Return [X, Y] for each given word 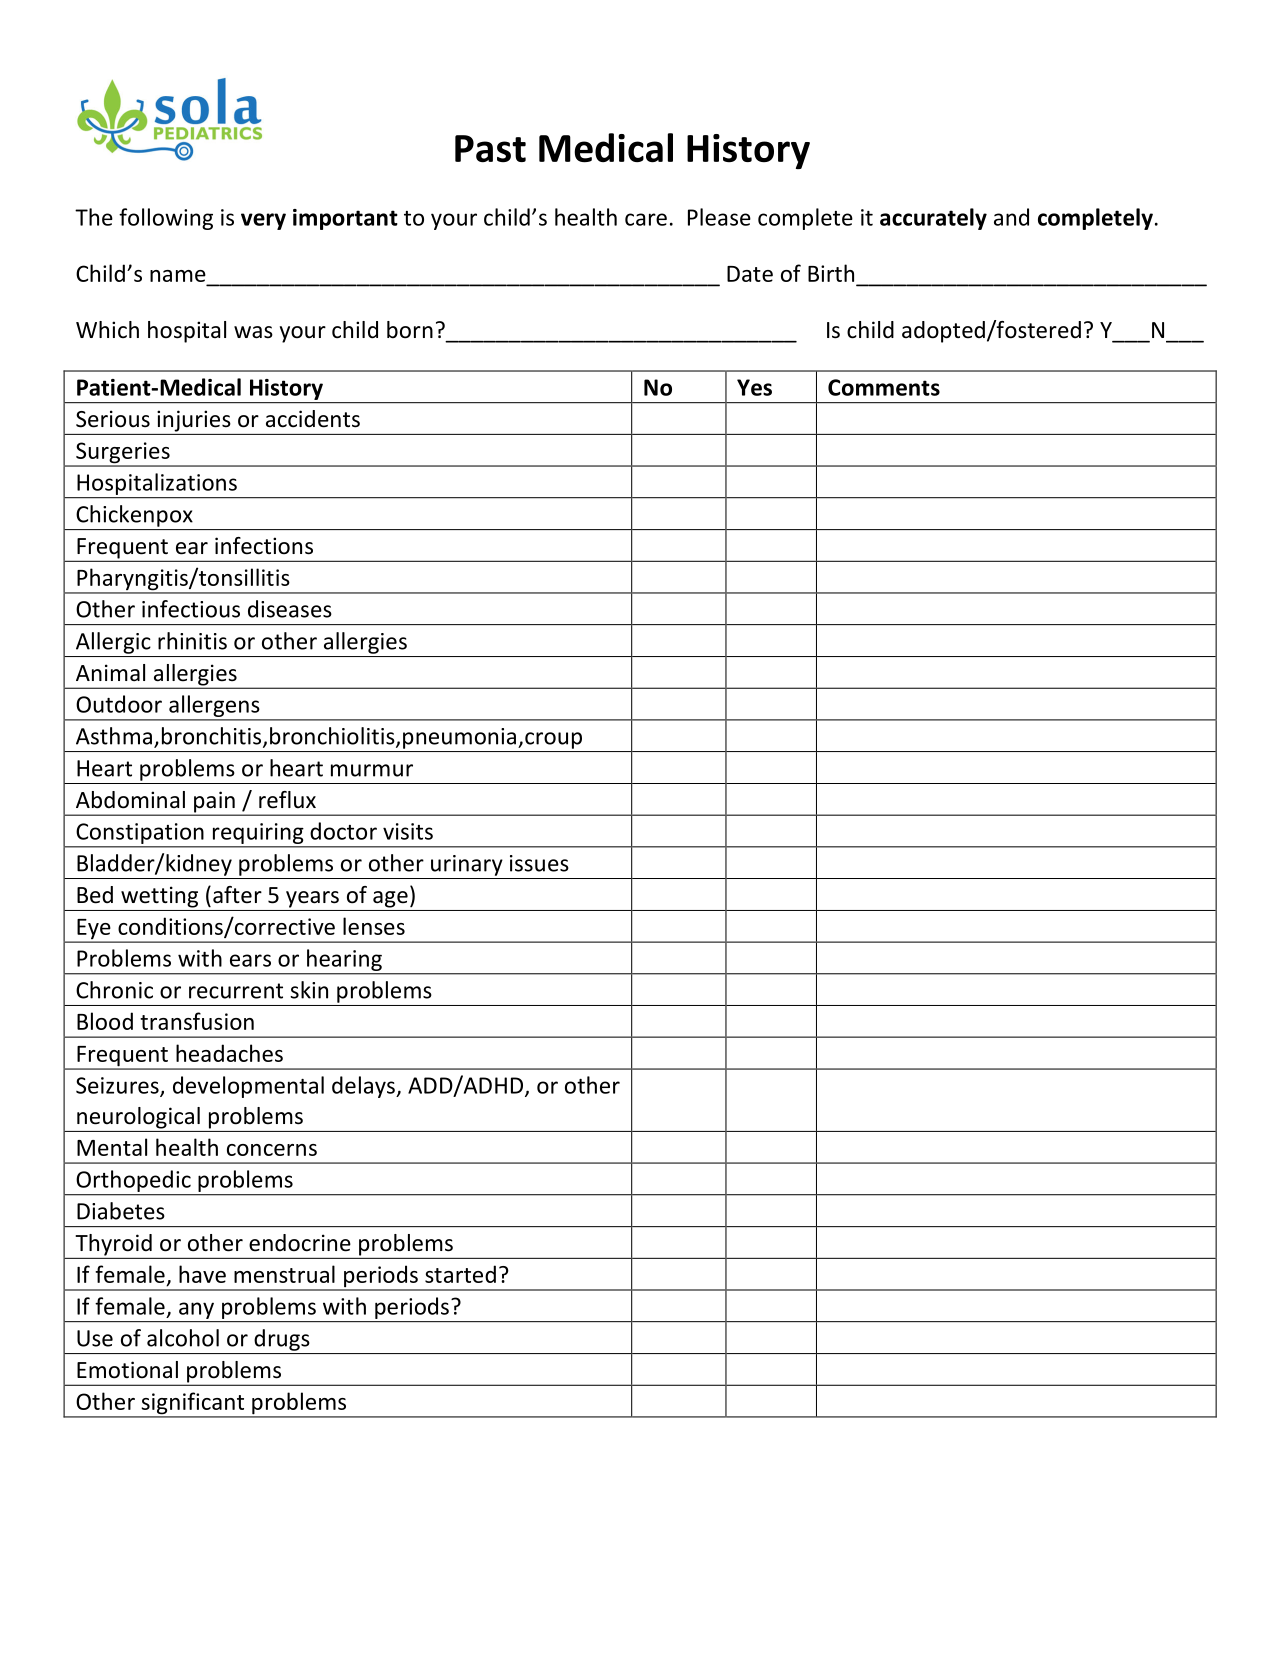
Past [490, 149]
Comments [884, 387]
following [166, 219]
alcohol [183, 1338]
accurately [933, 219]
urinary [467, 865]
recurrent [236, 991]
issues [539, 863]
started [460, 1274]
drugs [281, 1340]
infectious [191, 609]
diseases [290, 609]
